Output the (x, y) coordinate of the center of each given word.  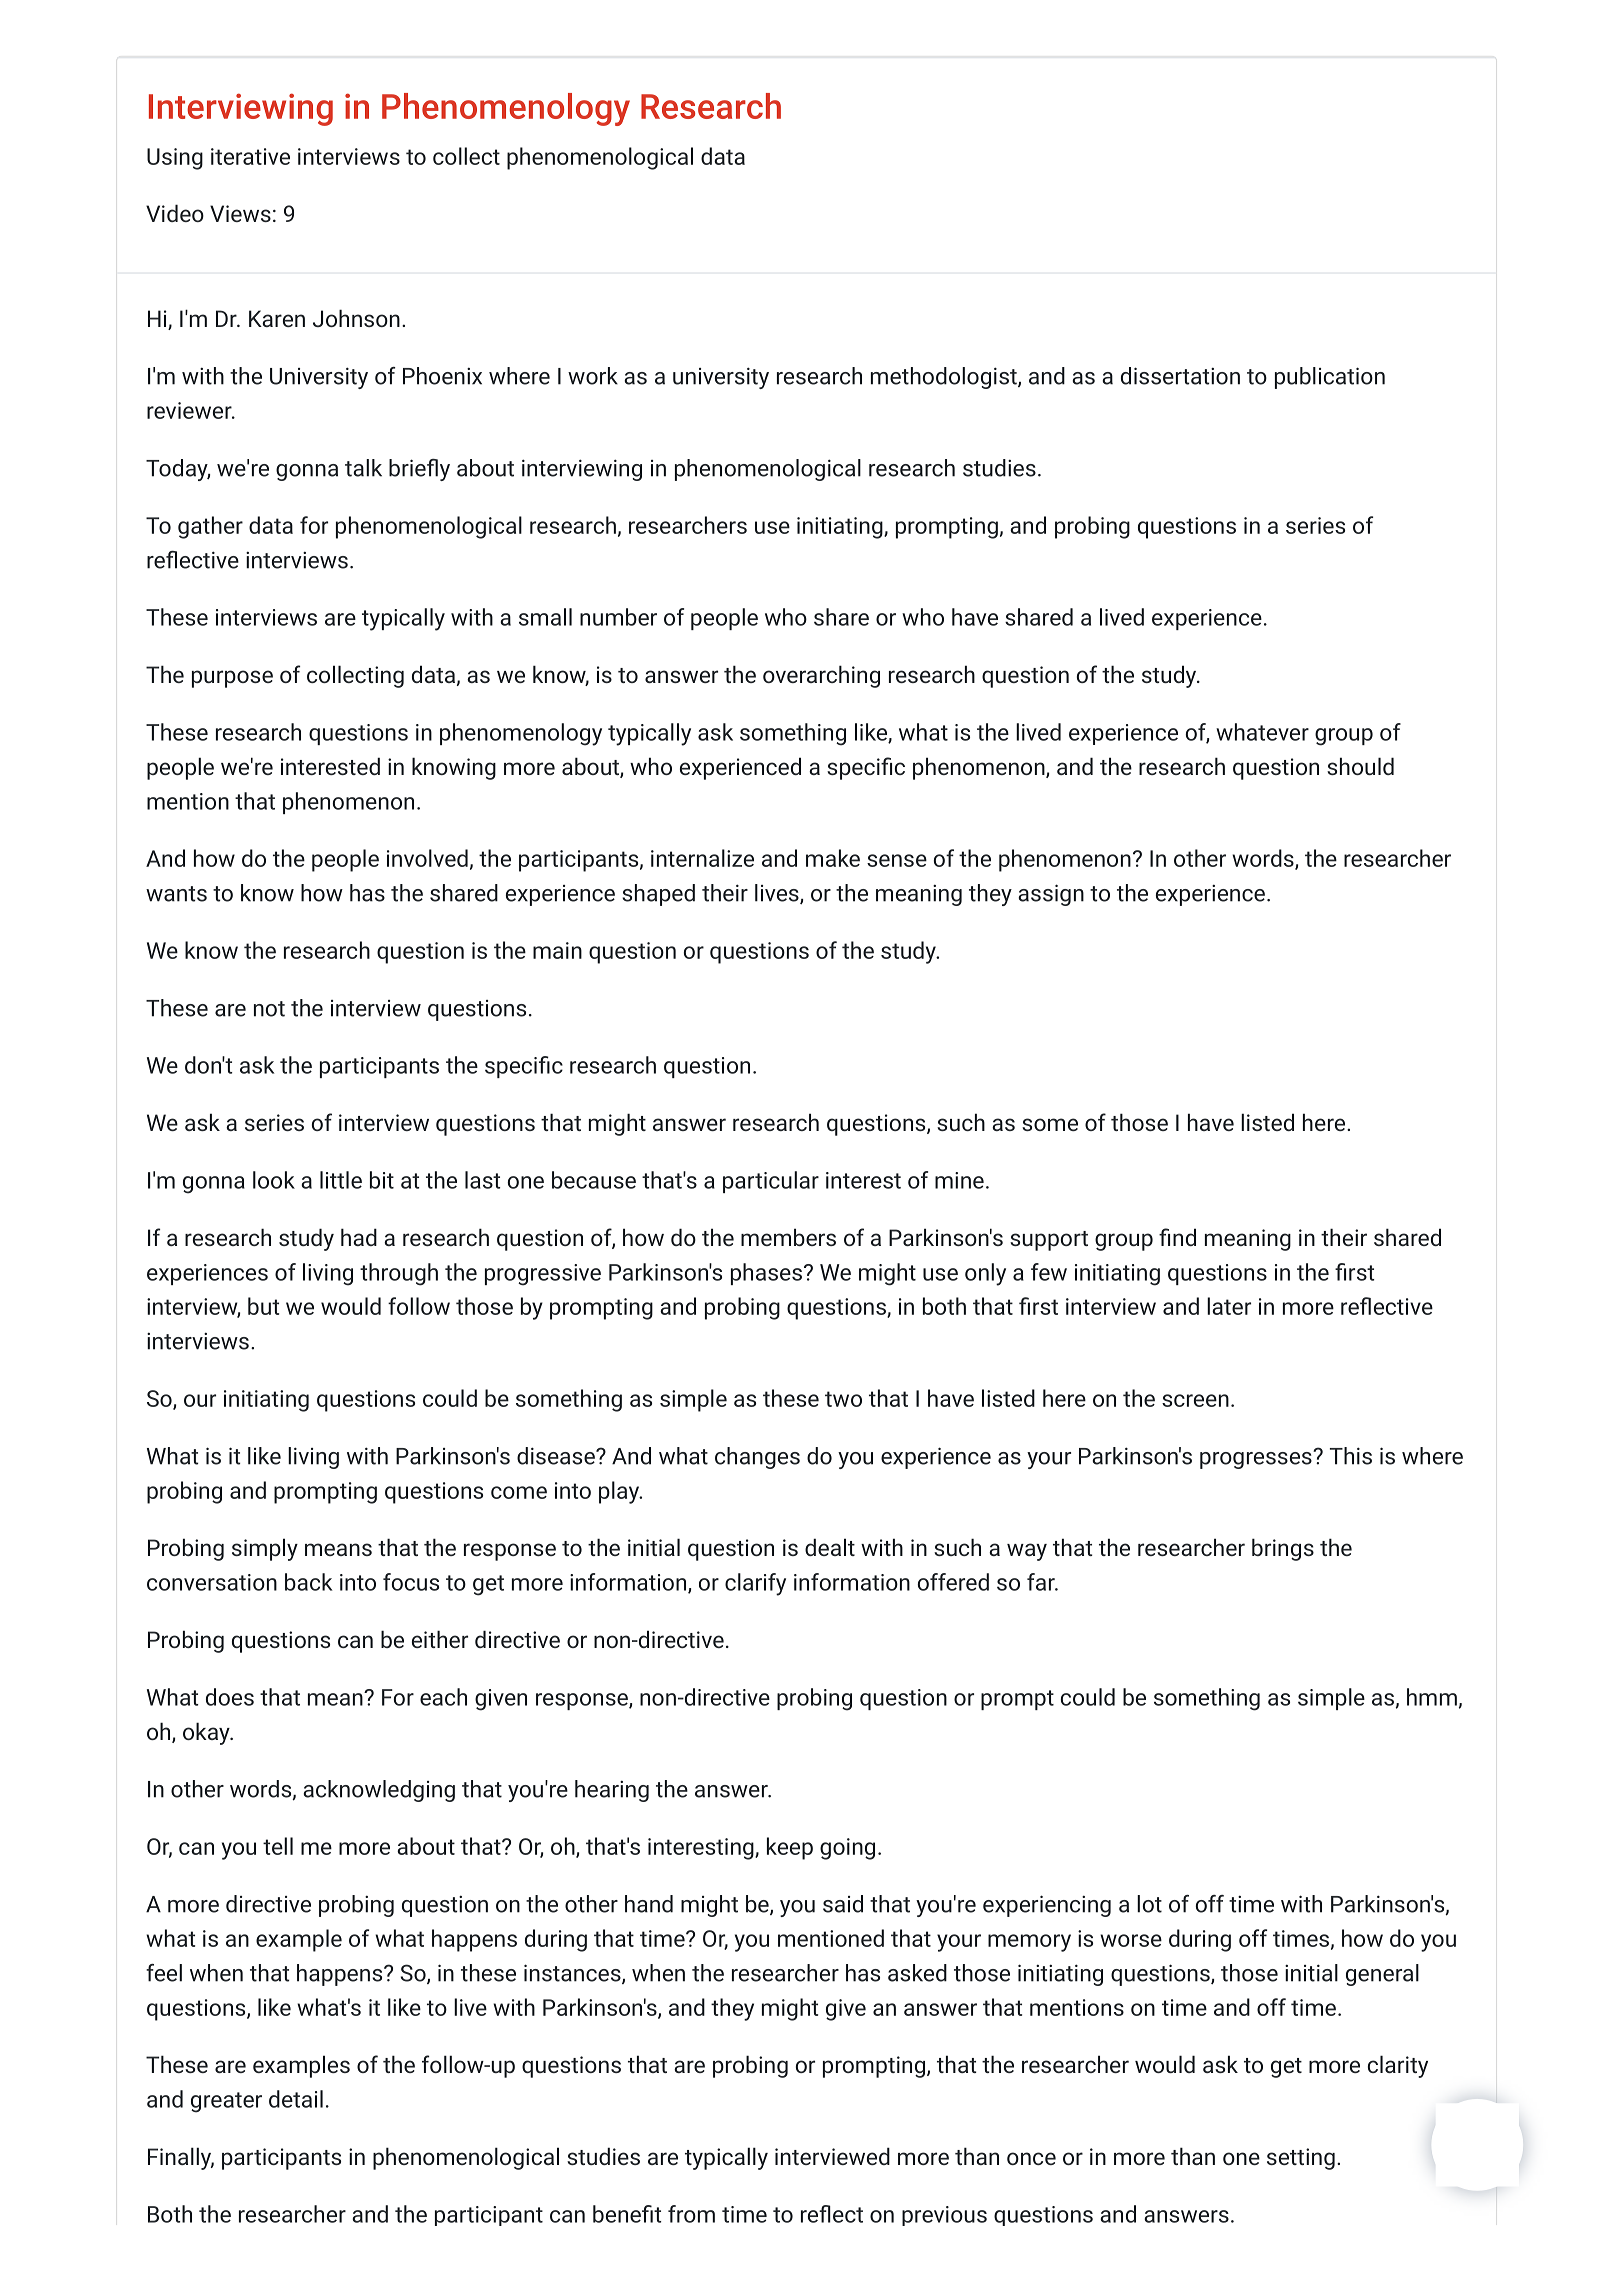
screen (1195, 1400)
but (263, 1306)
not (269, 1009)
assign (1051, 895)
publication (1330, 378)
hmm (1432, 1697)
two (843, 1399)
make (833, 858)
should (1360, 766)
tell (278, 1846)
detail (296, 2099)
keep (790, 1848)
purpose (232, 679)
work (593, 376)
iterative (250, 156)
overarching (821, 676)
